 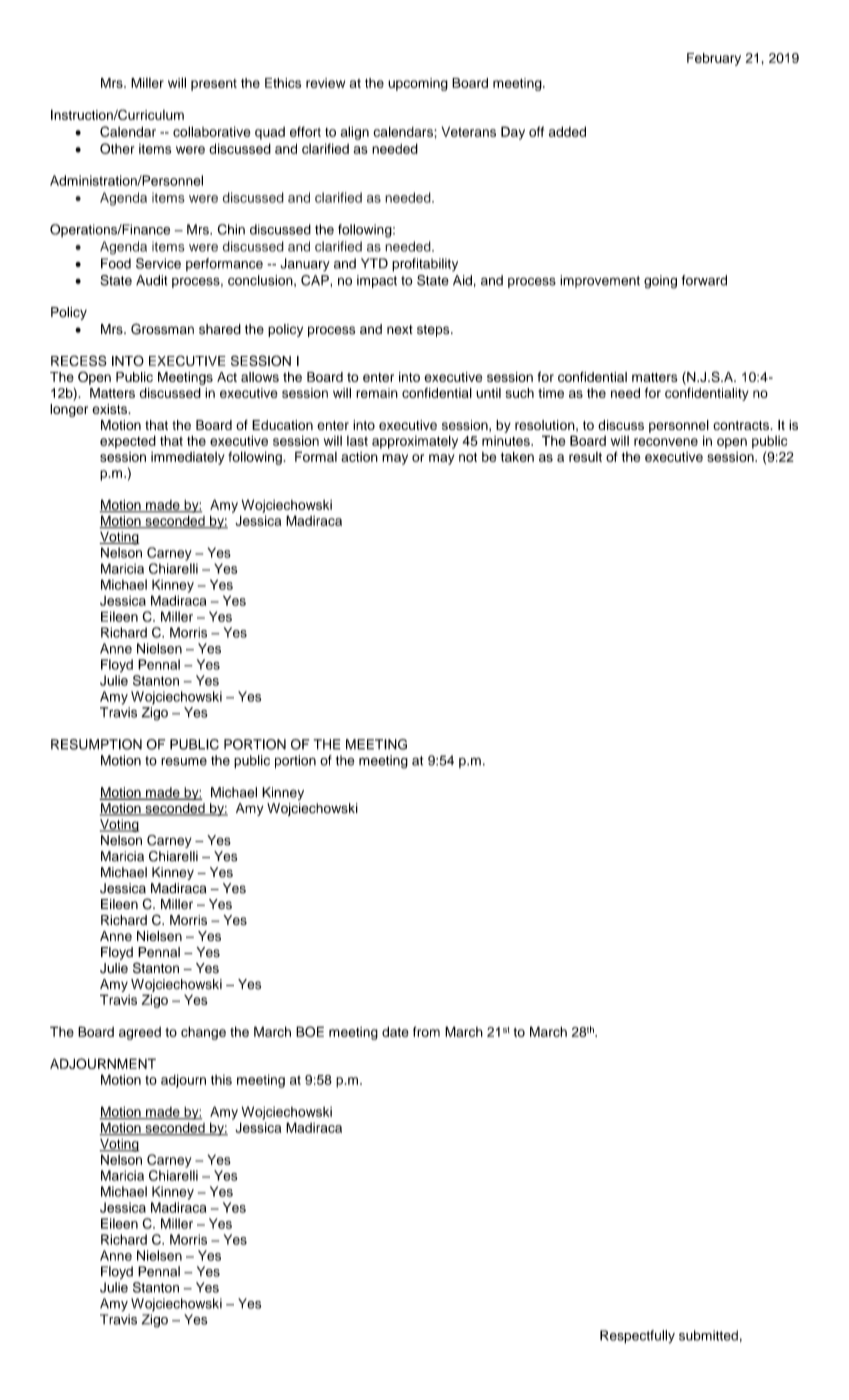 I want to click on exists, so click(x=111, y=409).
